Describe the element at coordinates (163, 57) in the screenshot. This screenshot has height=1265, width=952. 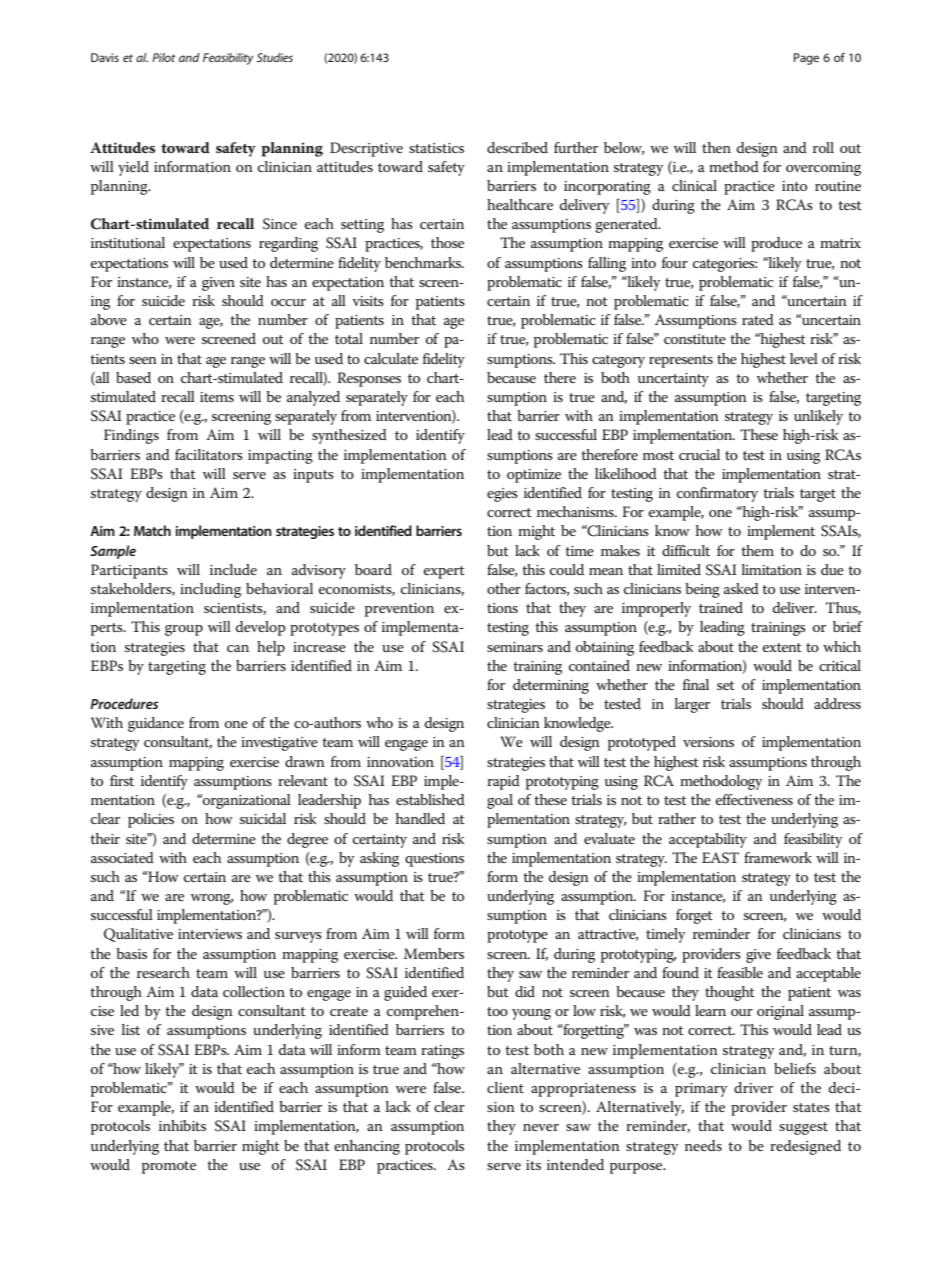
I see `Pilot` at that location.
